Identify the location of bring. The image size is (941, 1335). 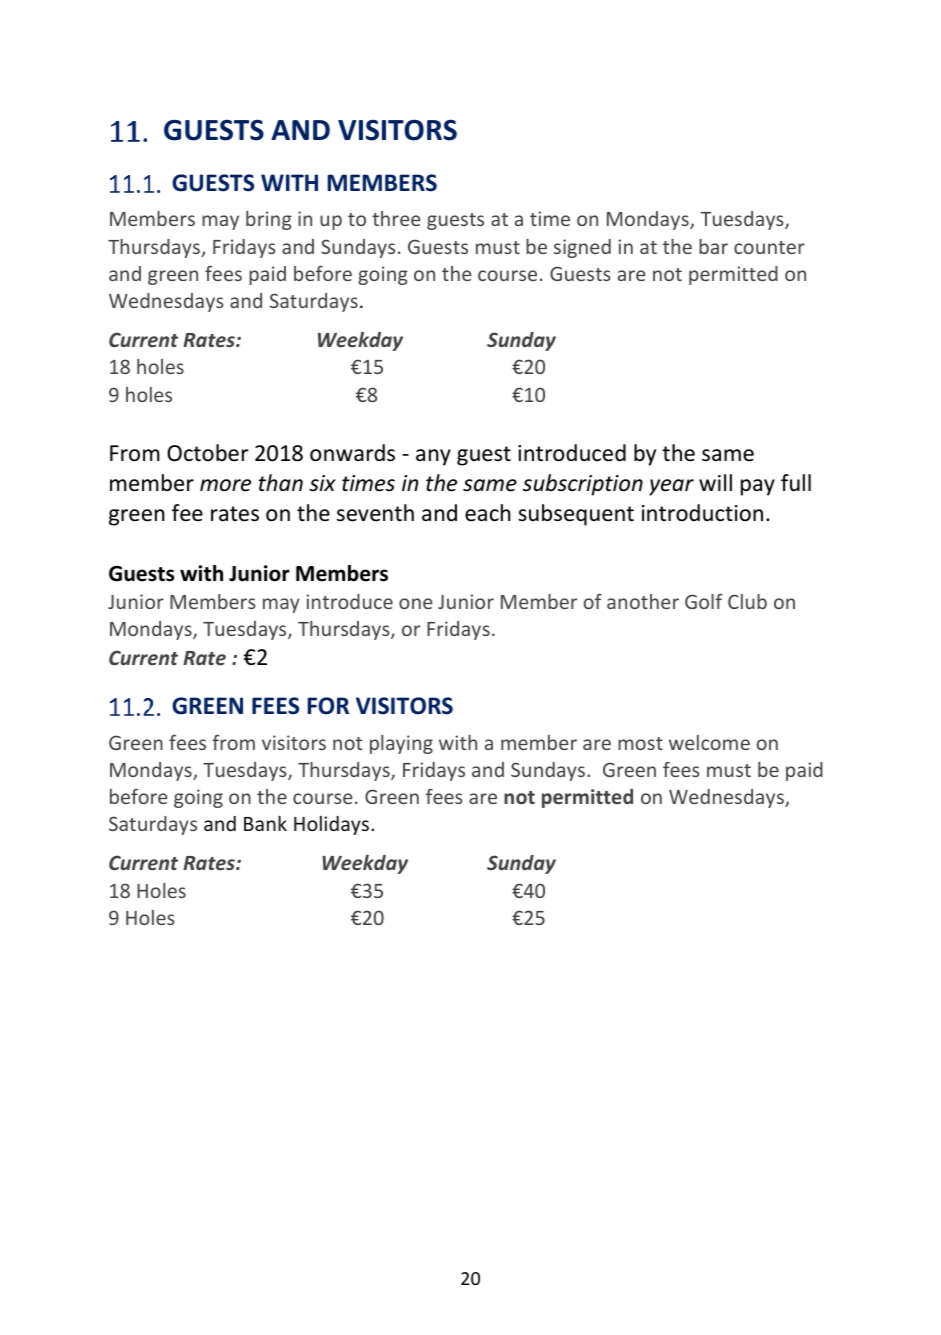
(269, 220).
